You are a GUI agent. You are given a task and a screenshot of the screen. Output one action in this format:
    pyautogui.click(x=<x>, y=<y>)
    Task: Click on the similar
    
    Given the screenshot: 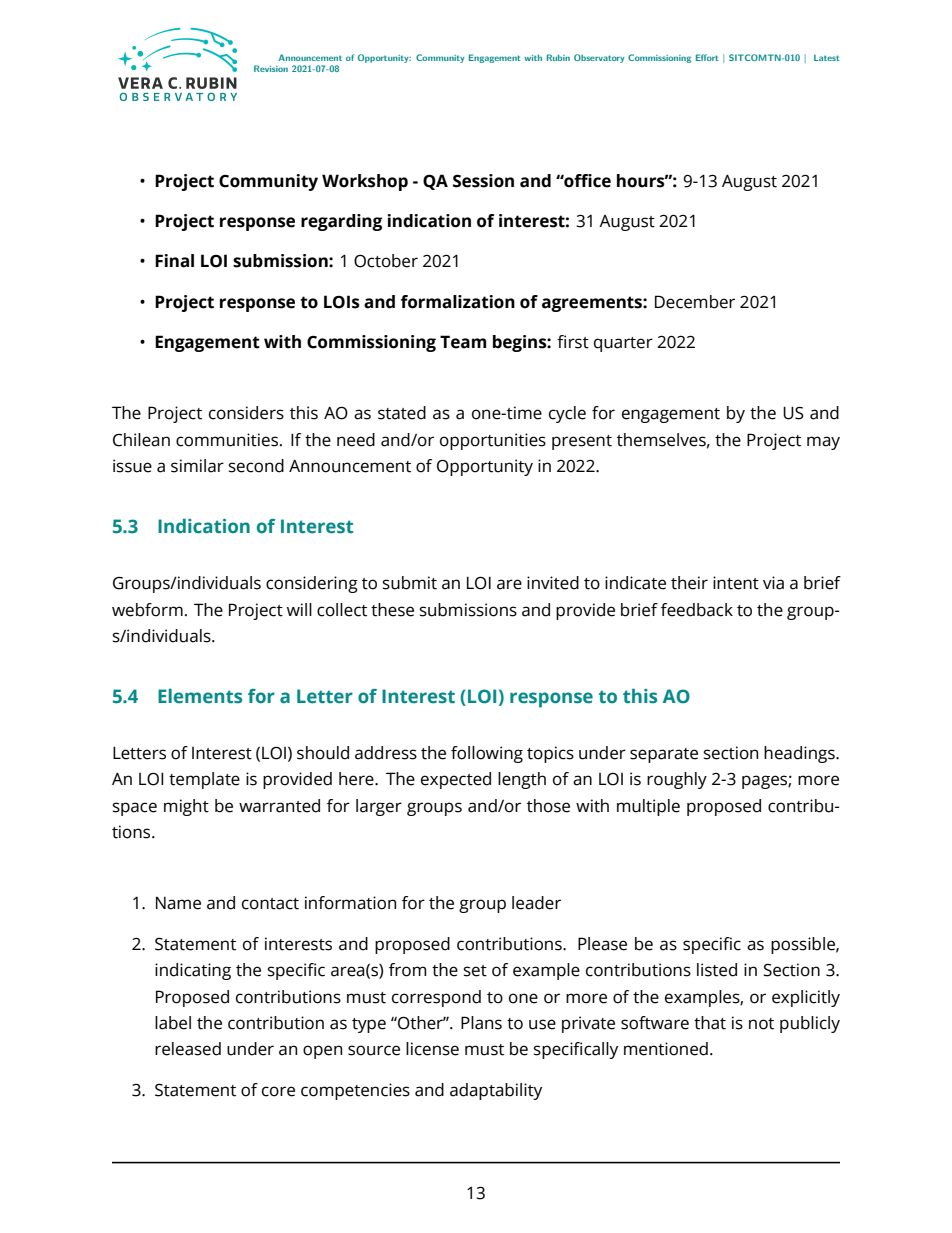 What is the action you would take?
    pyautogui.click(x=197, y=466)
